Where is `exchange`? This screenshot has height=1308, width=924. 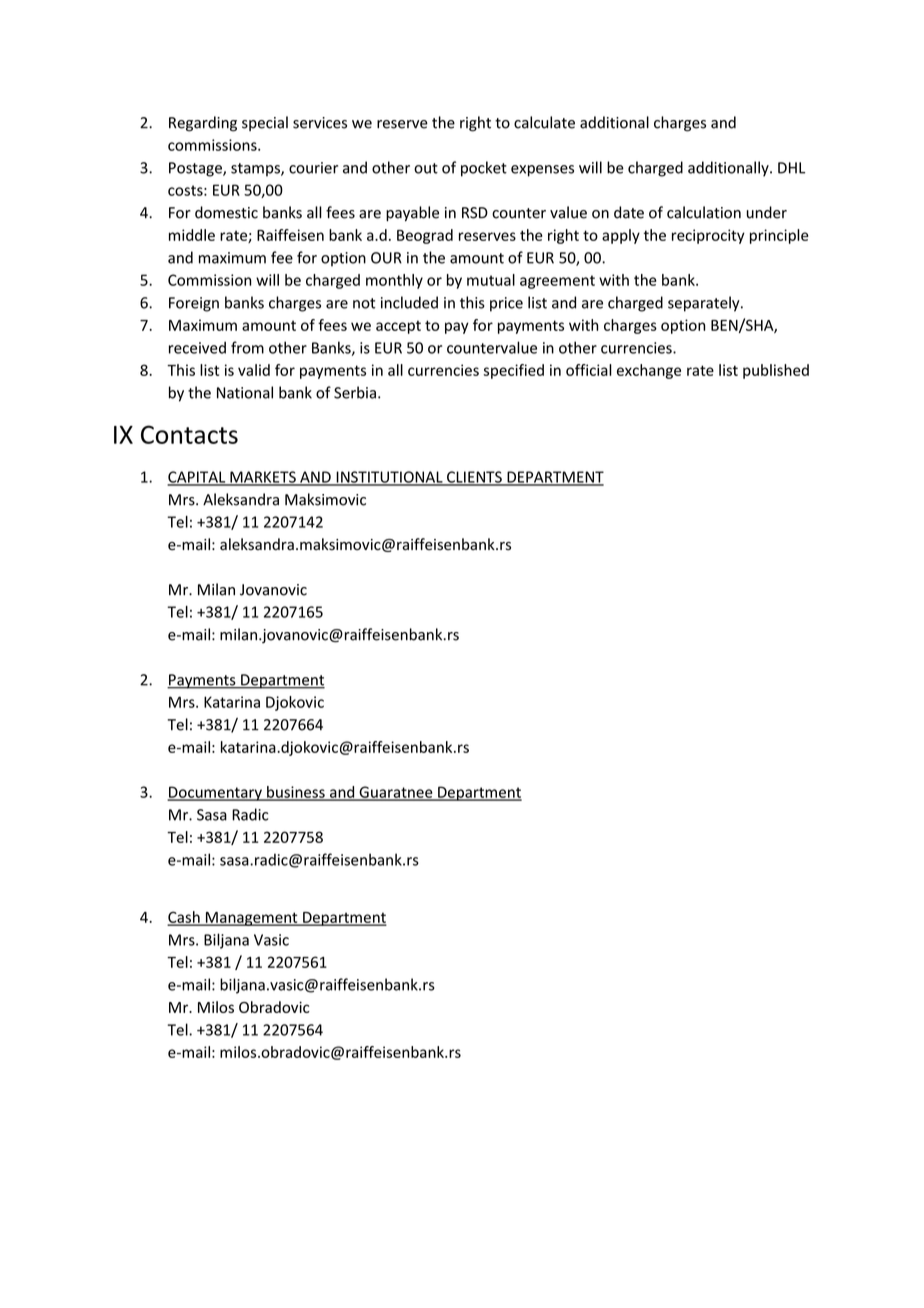
exchange is located at coordinates (649, 371).
